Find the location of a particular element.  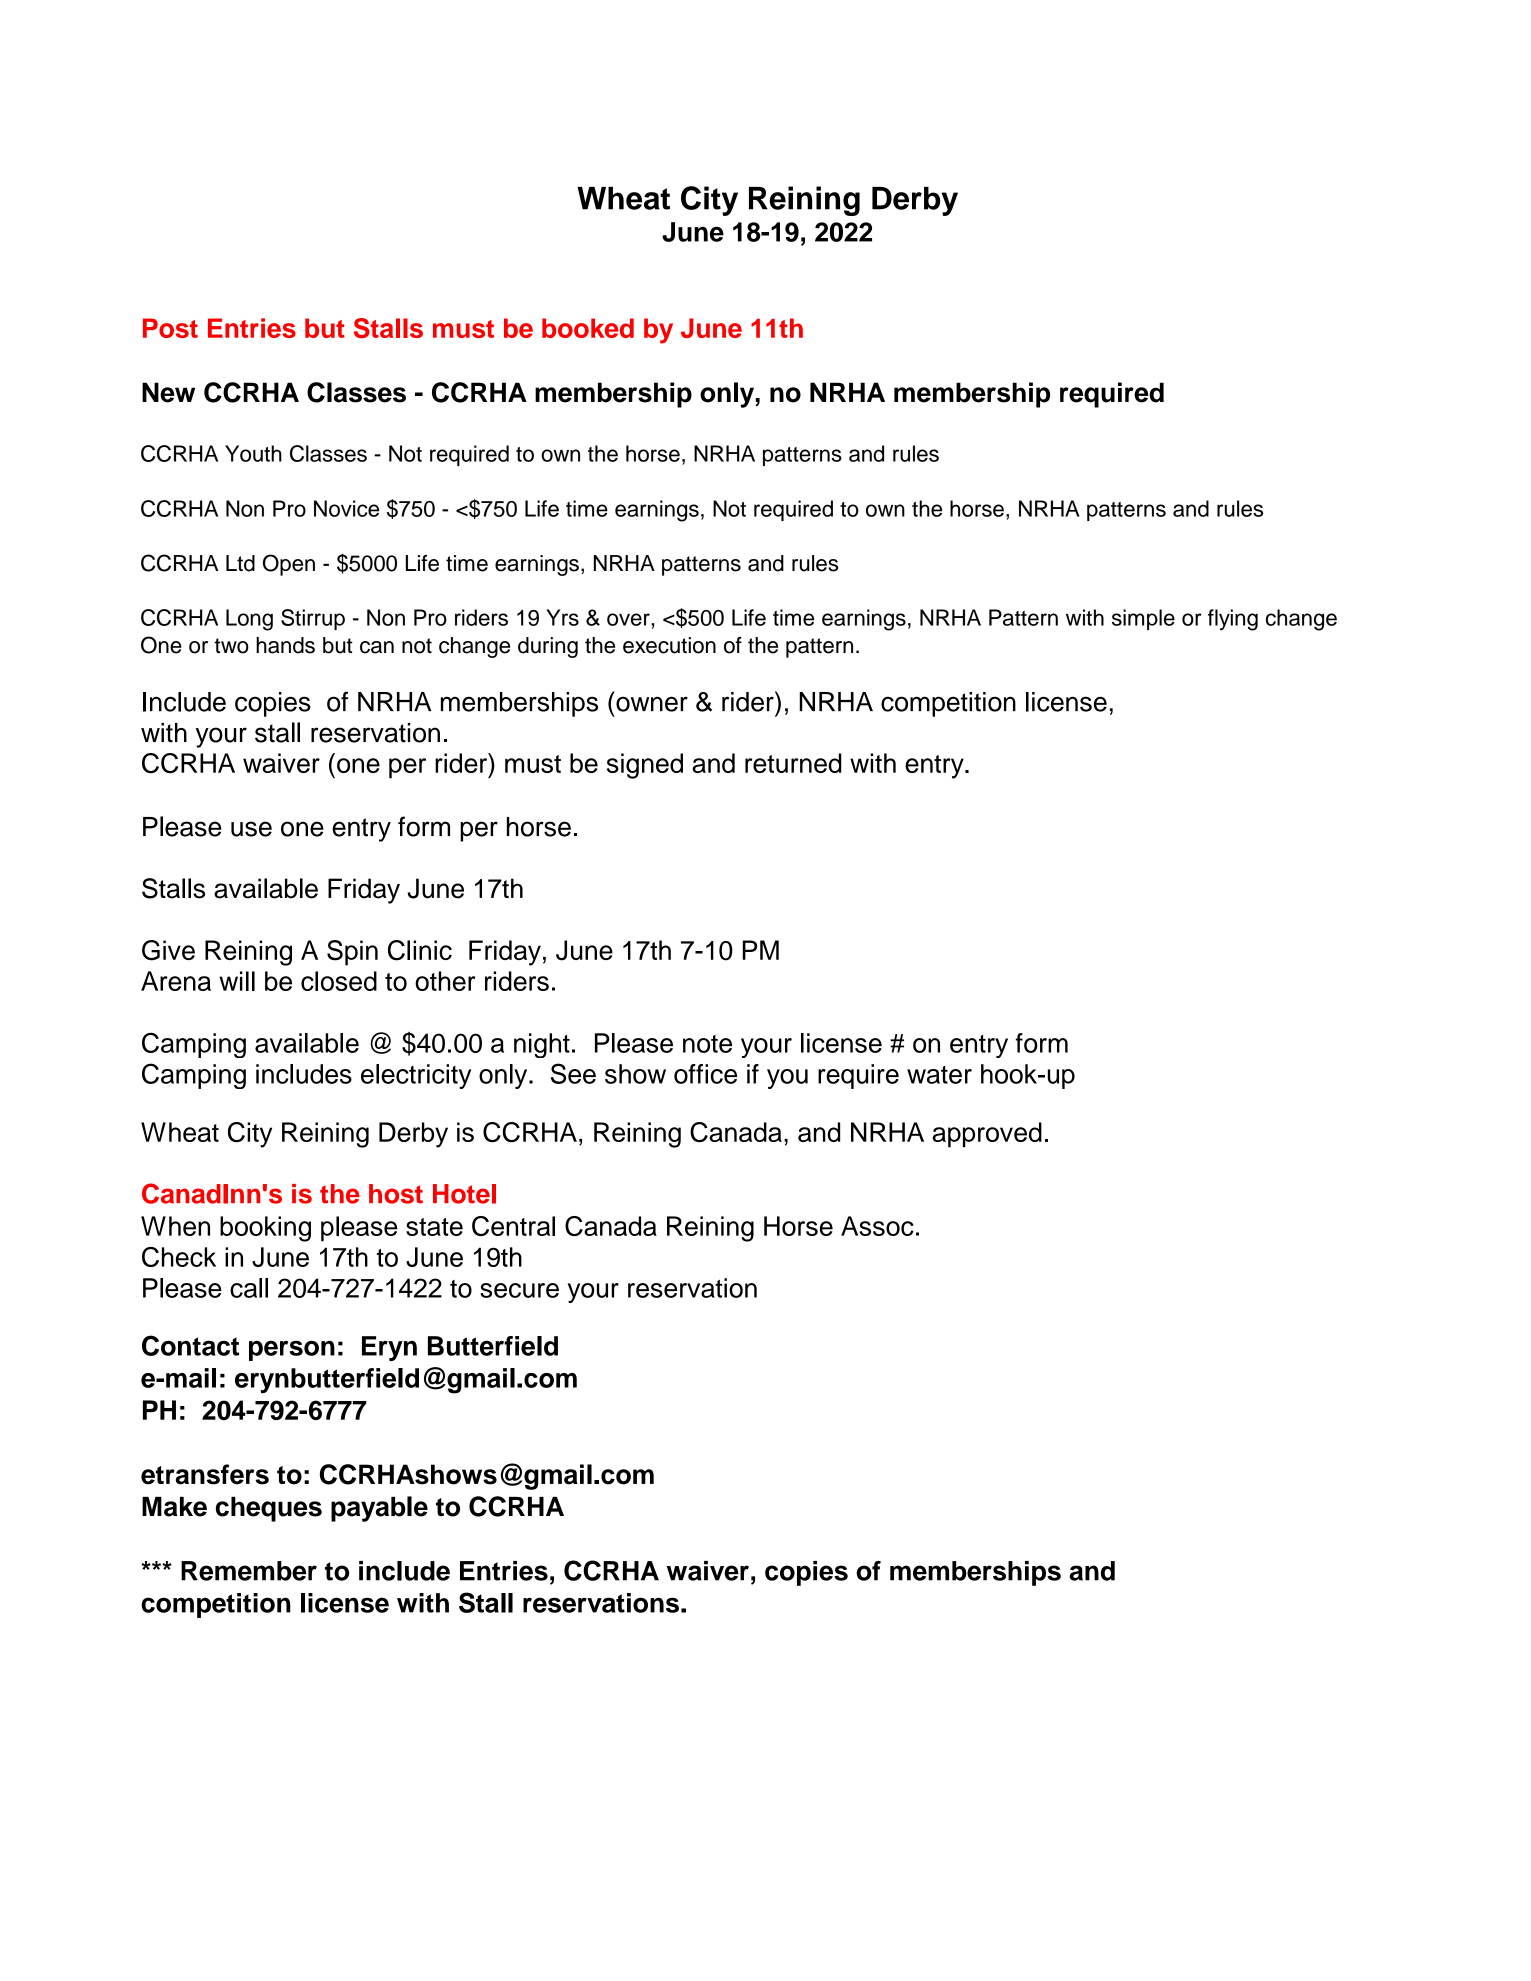

water is located at coordinates (939, 1075).
